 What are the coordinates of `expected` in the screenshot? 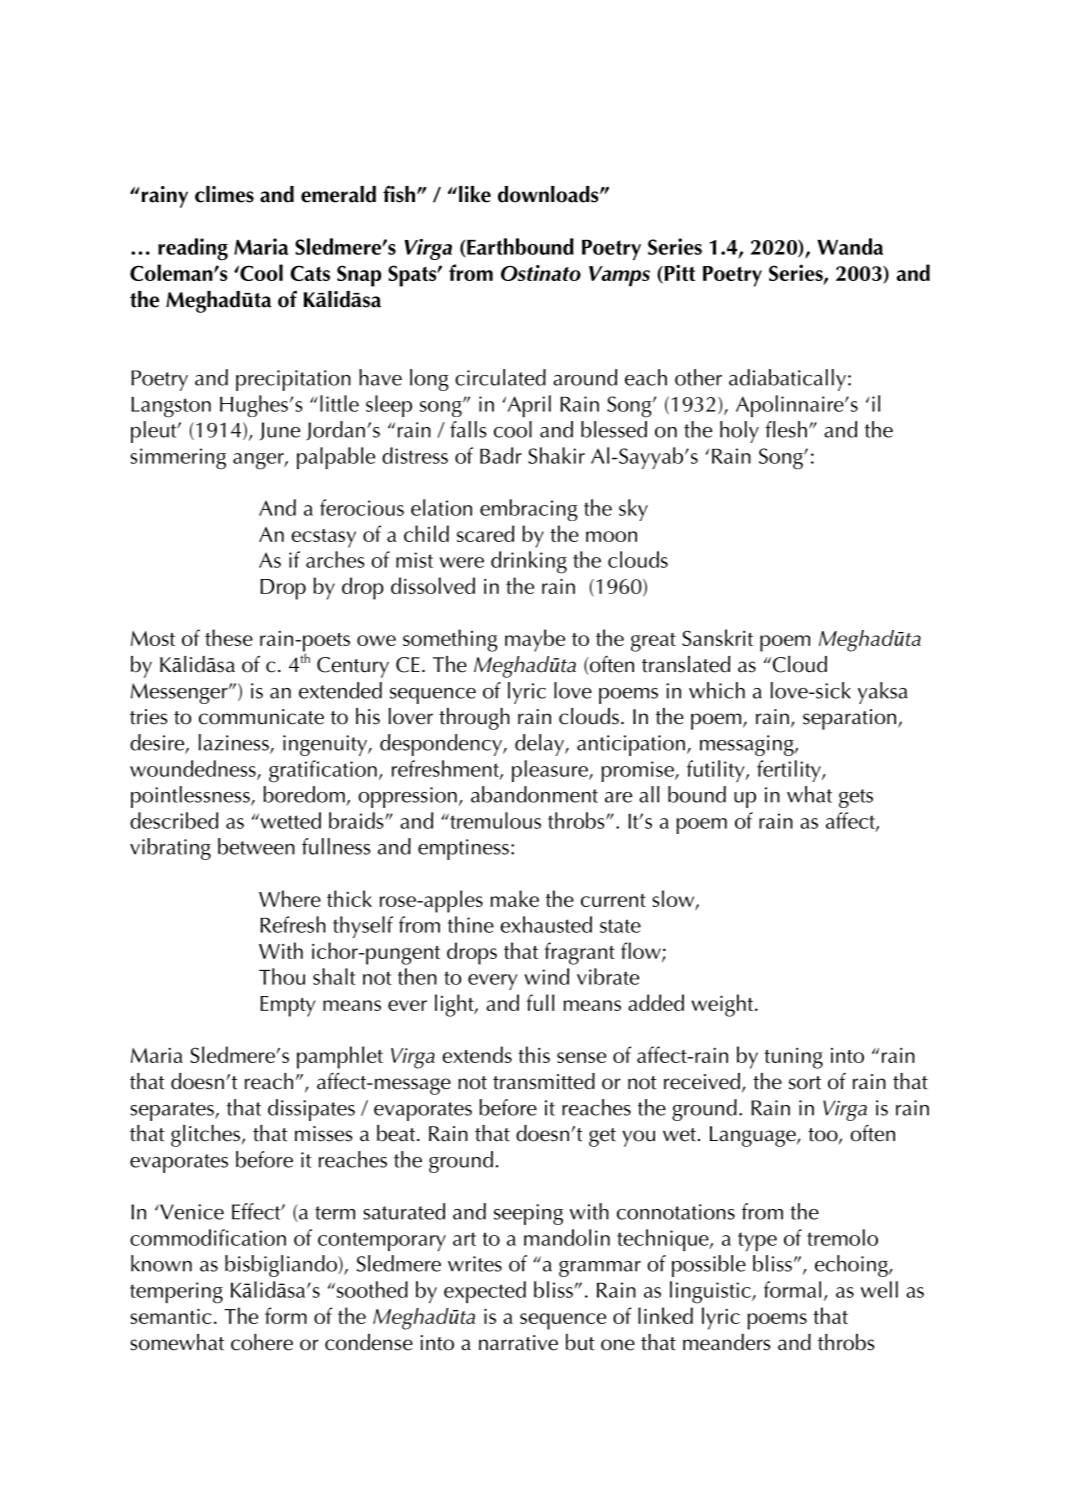 It's located at (485, 1292).
